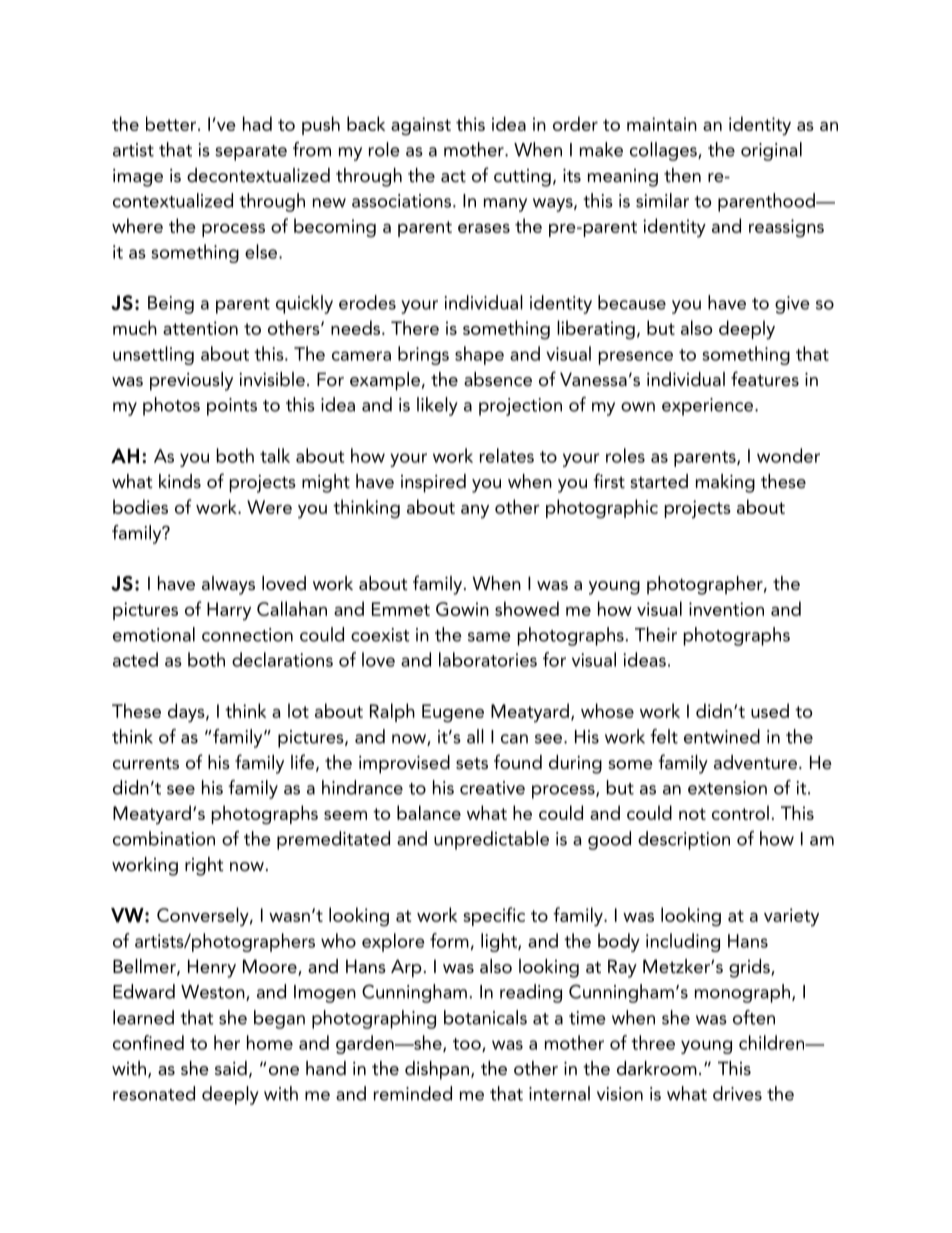 This screenshot has height=1233, width=952. I want to click on too, so click(468, 1045).
